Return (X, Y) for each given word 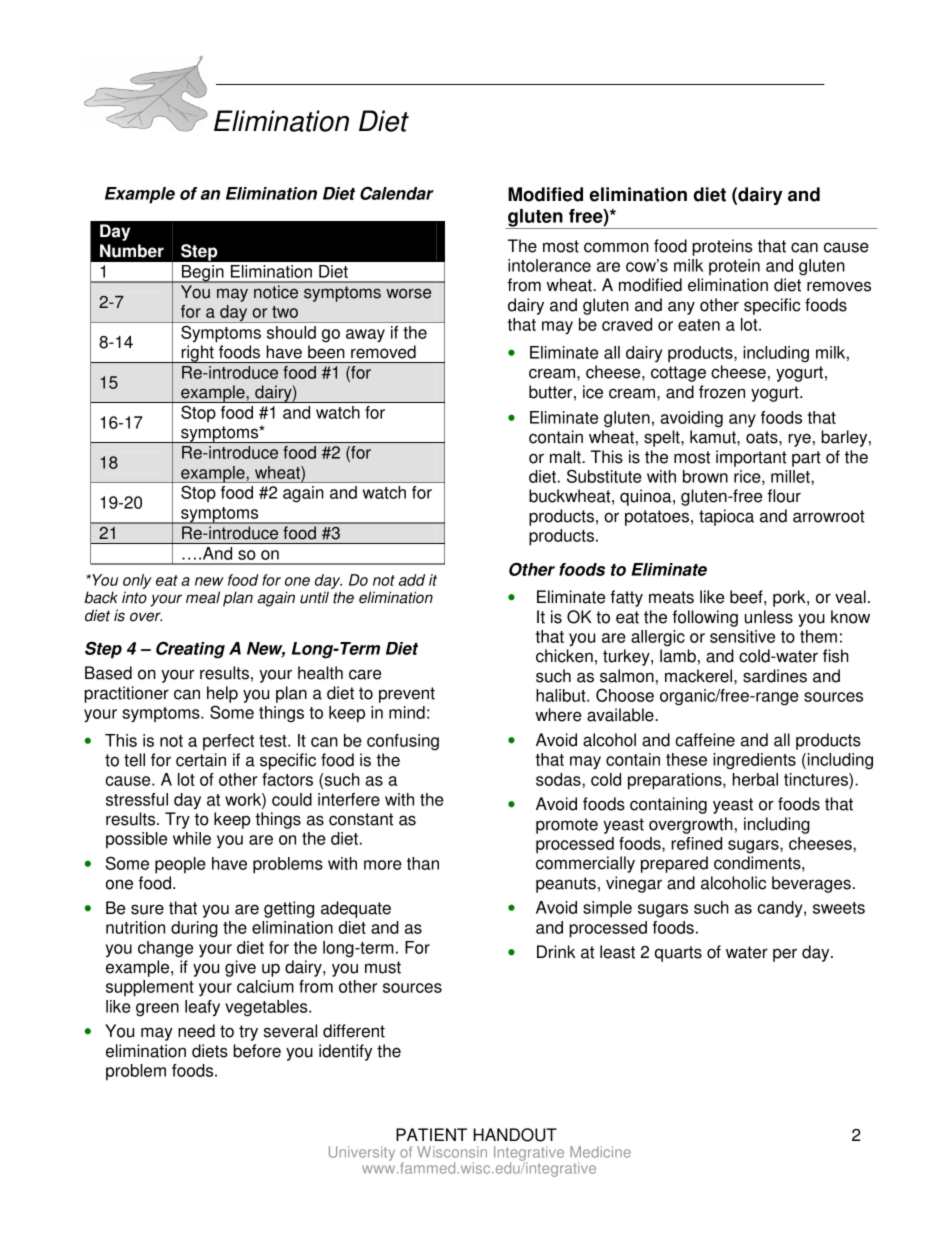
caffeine (705, 740)
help (222, 694)
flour (784, 496)
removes (839, 286)
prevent (407, 695)
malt (566, 457)
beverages (811, 884)
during (194, 929)
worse (408, 293)
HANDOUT (515, 1135)
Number (132, 251)
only (137, 583)
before (257, 1051)
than (423, 863)
